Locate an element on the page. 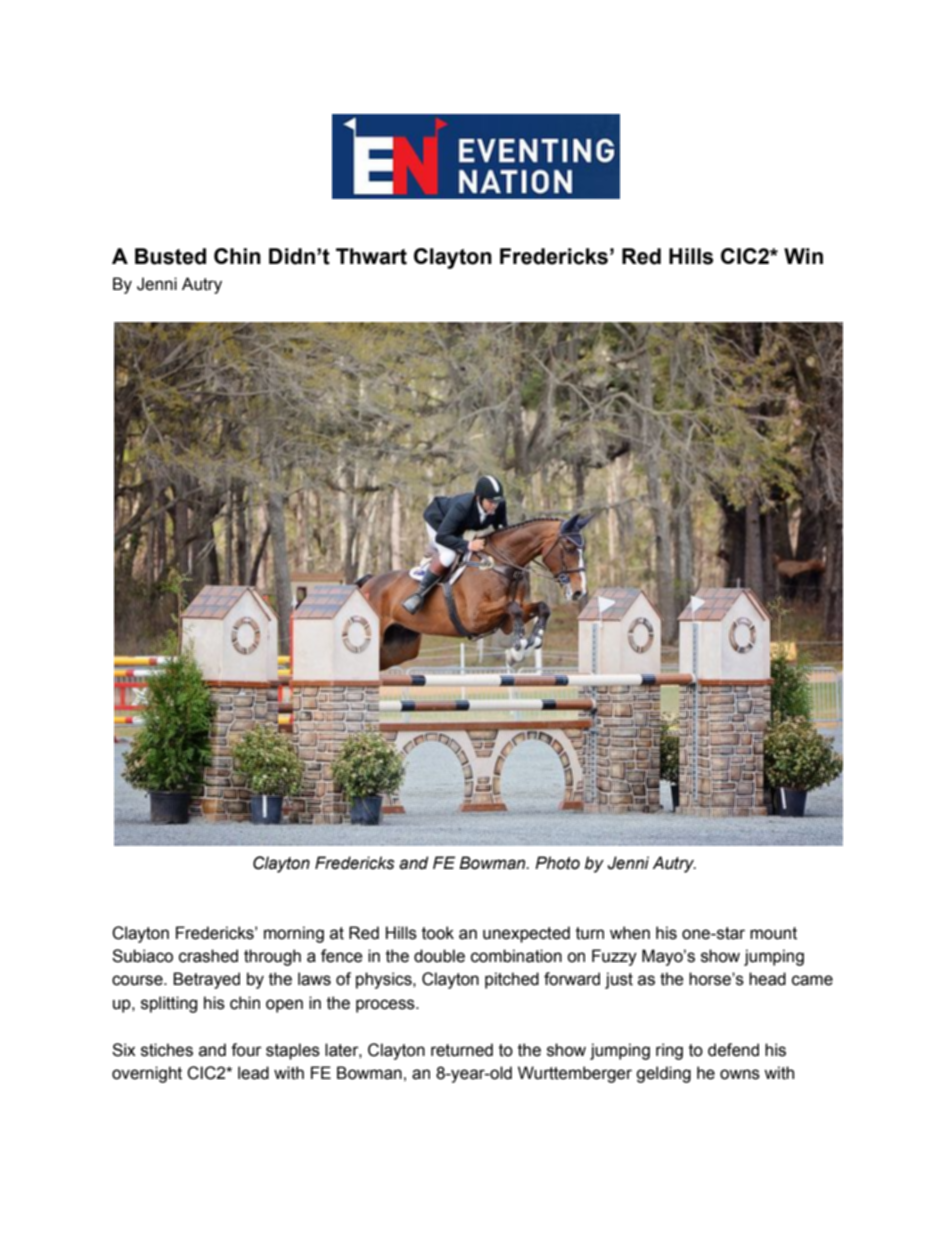 This document has height=1233, width=952. Busted is located at coordinates (170, 256).
